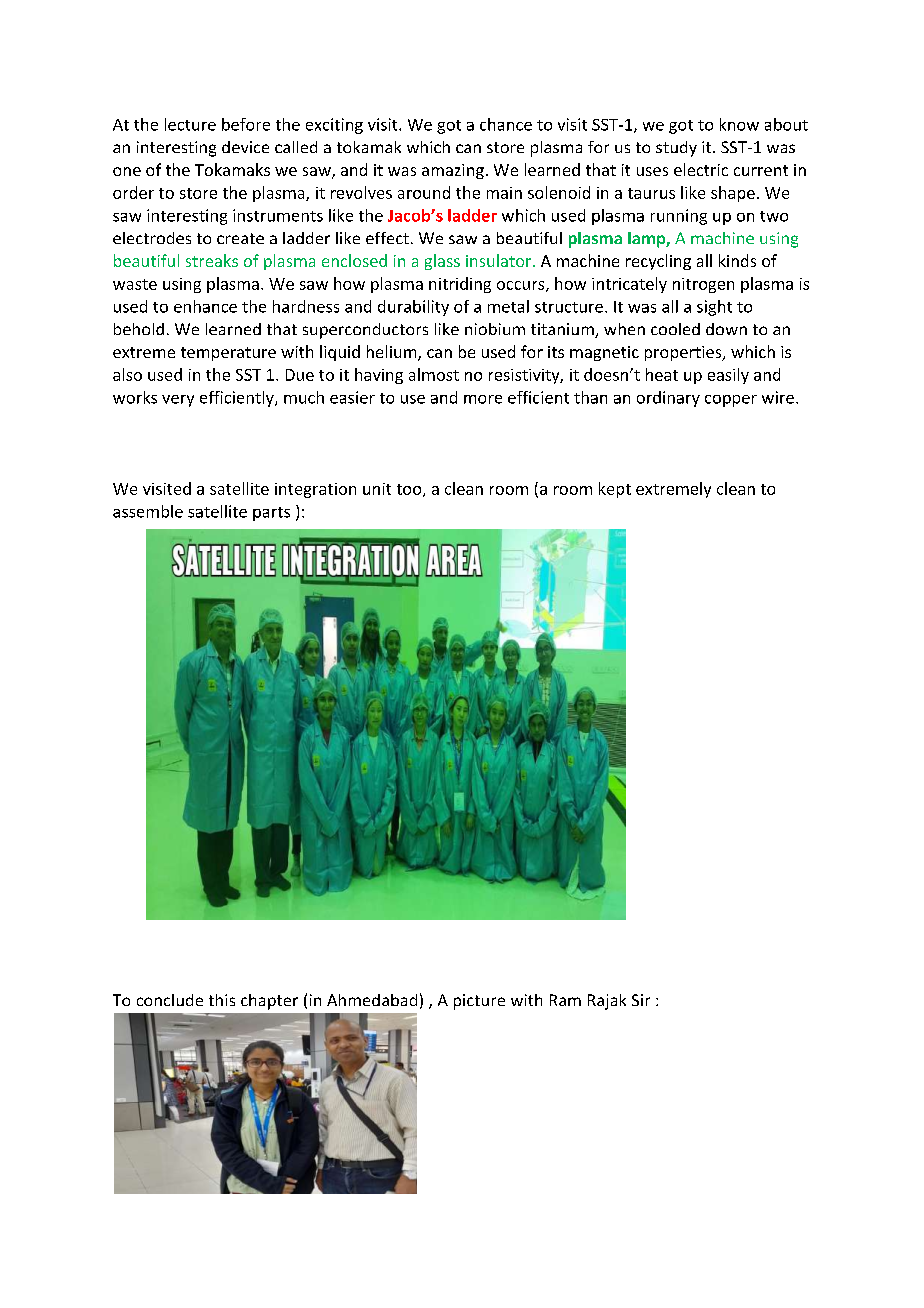 This page has width=924, height=1308. Describe the element at coordinates (372, 1000) in the page. I see `Ahmedabad` at that location.
